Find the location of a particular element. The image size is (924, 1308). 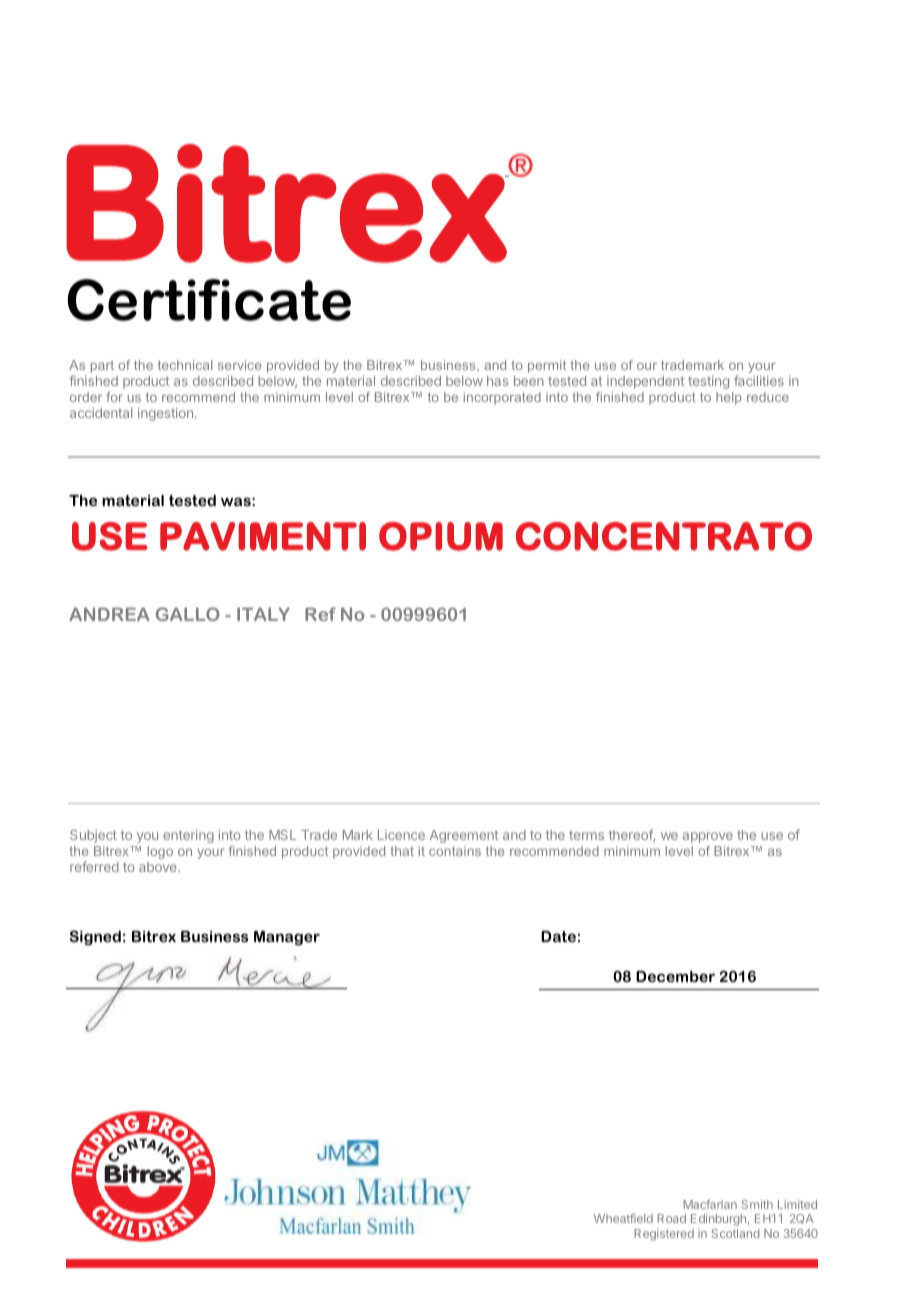

entering is located at coordinates (188, 836).
